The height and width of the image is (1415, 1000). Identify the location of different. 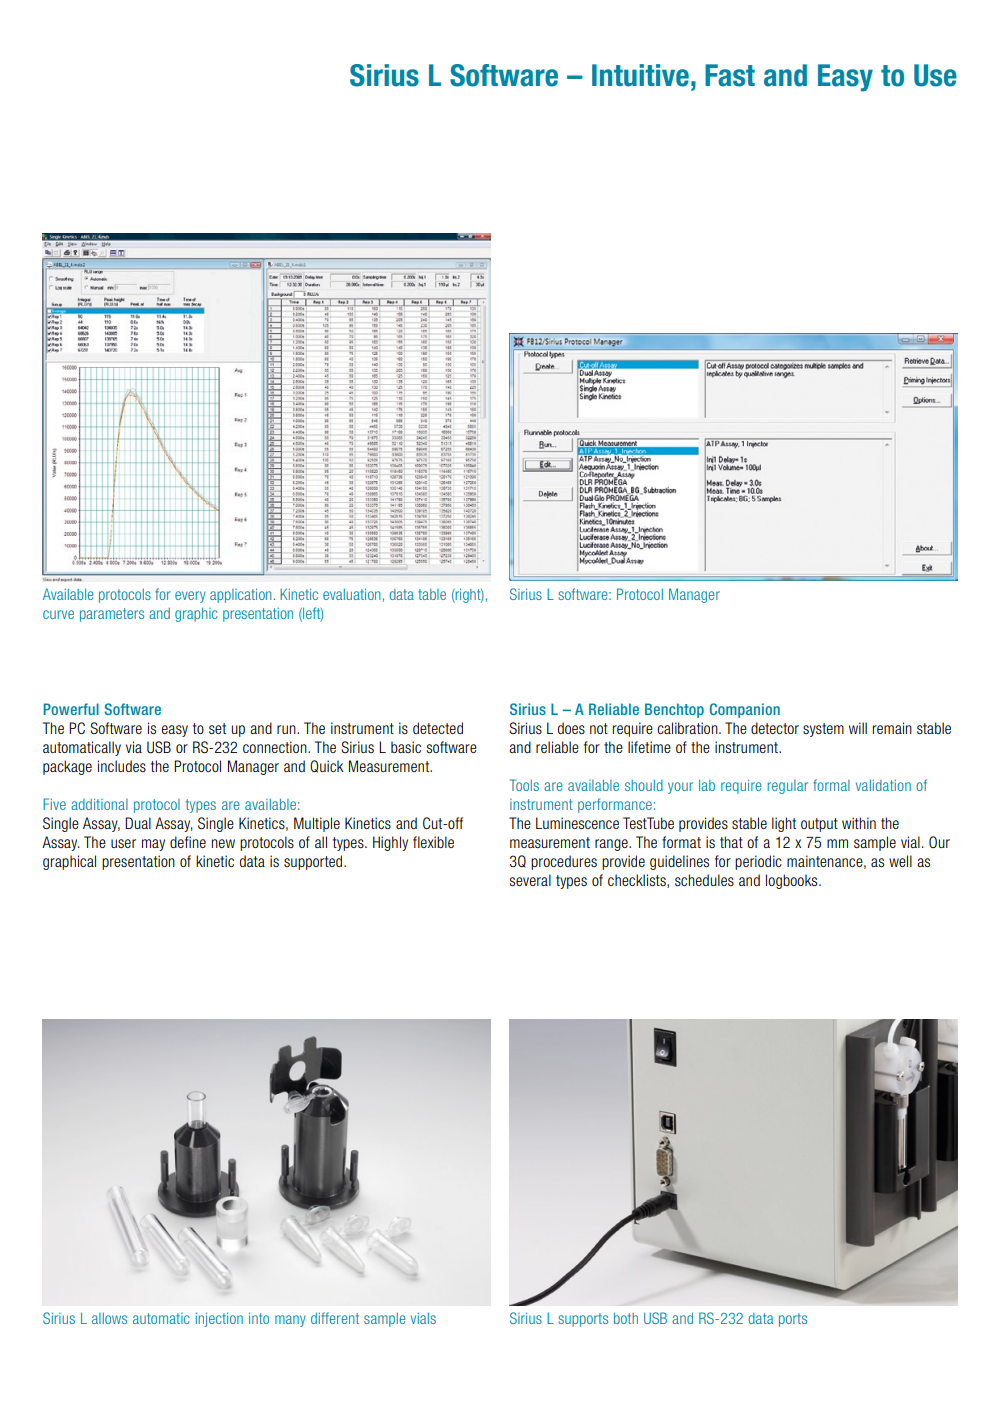
(335, 1318).
